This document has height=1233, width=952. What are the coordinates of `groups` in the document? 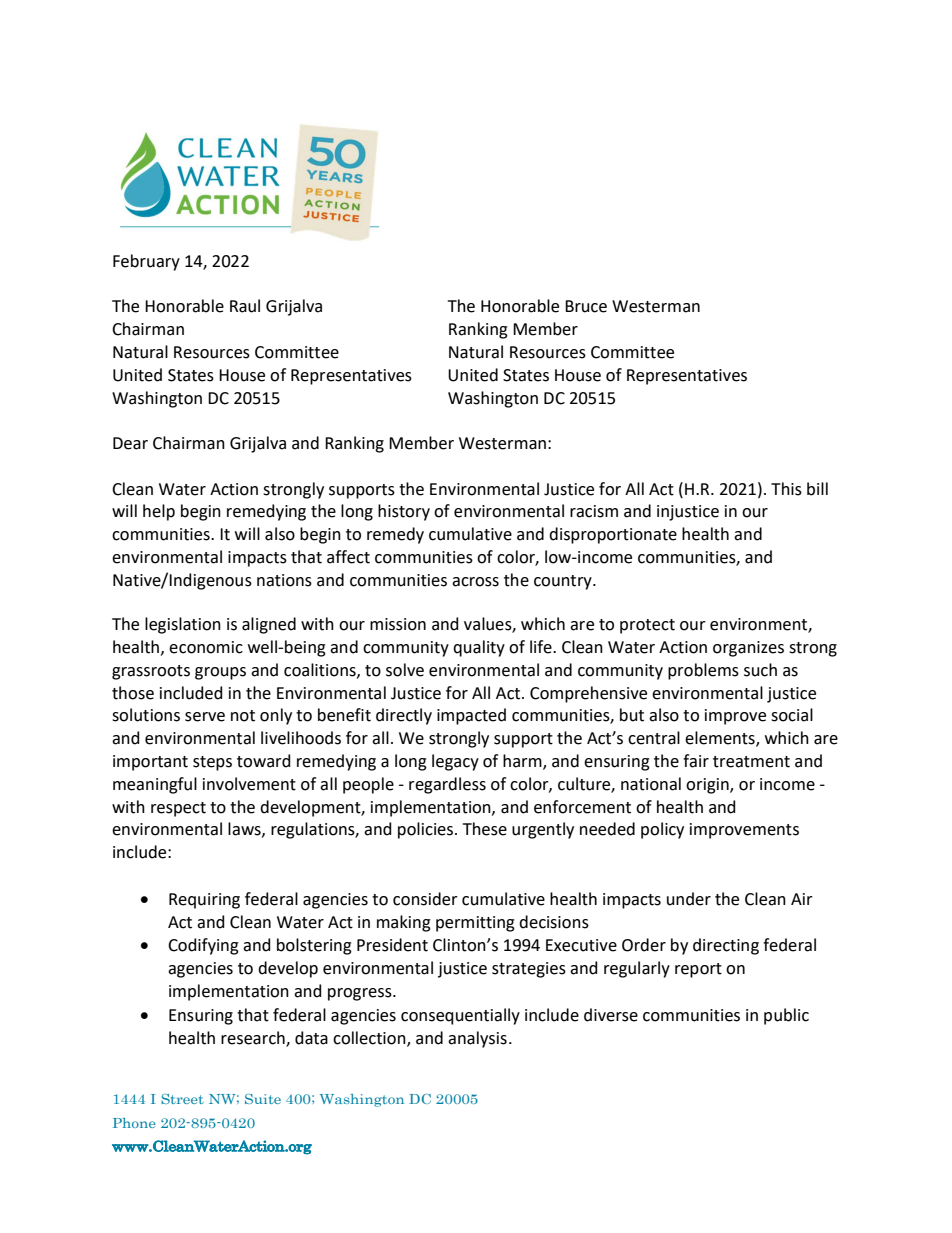 It's located at (220, 673).
